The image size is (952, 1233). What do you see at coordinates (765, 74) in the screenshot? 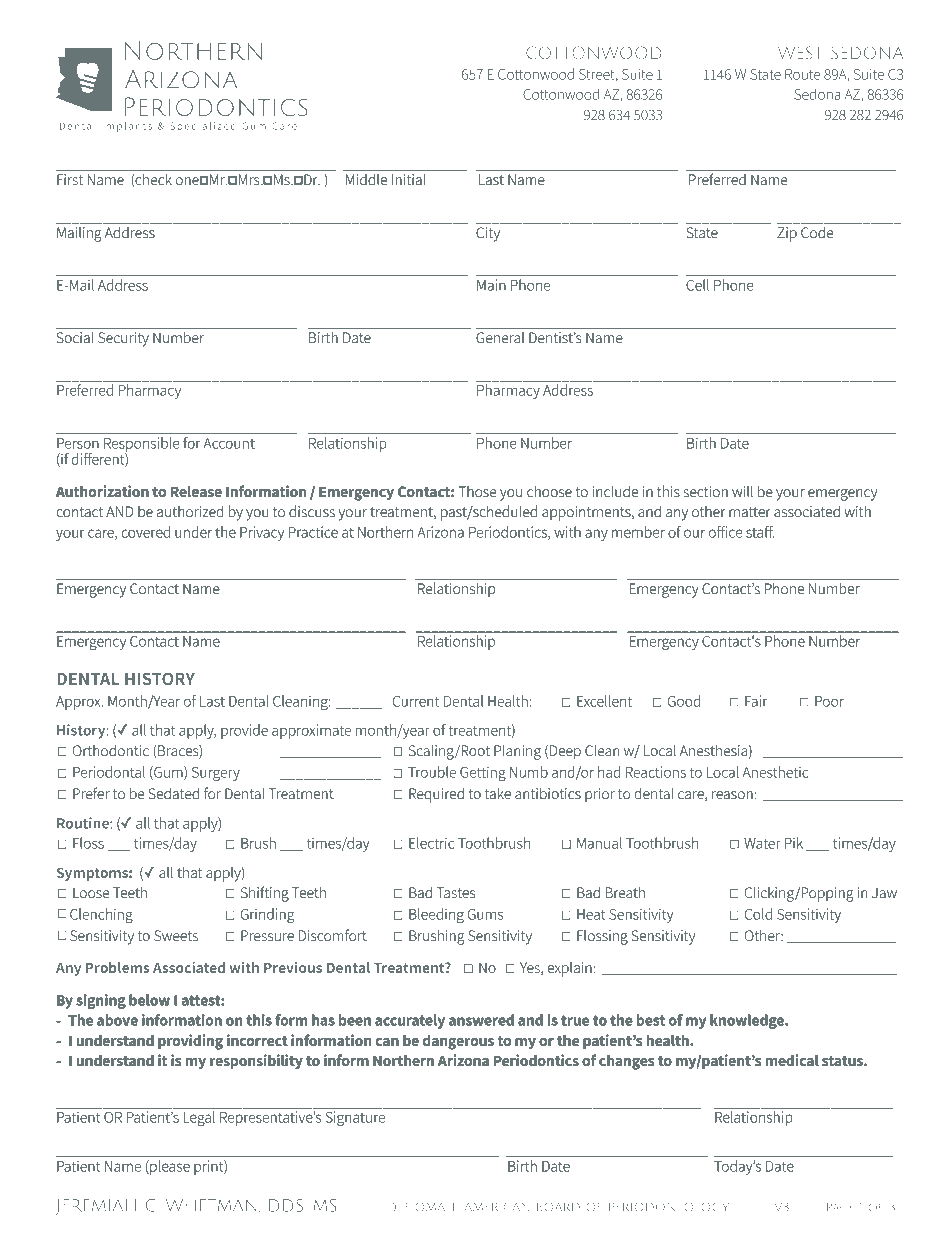
I see `State` at bounding box center [765, 74].
